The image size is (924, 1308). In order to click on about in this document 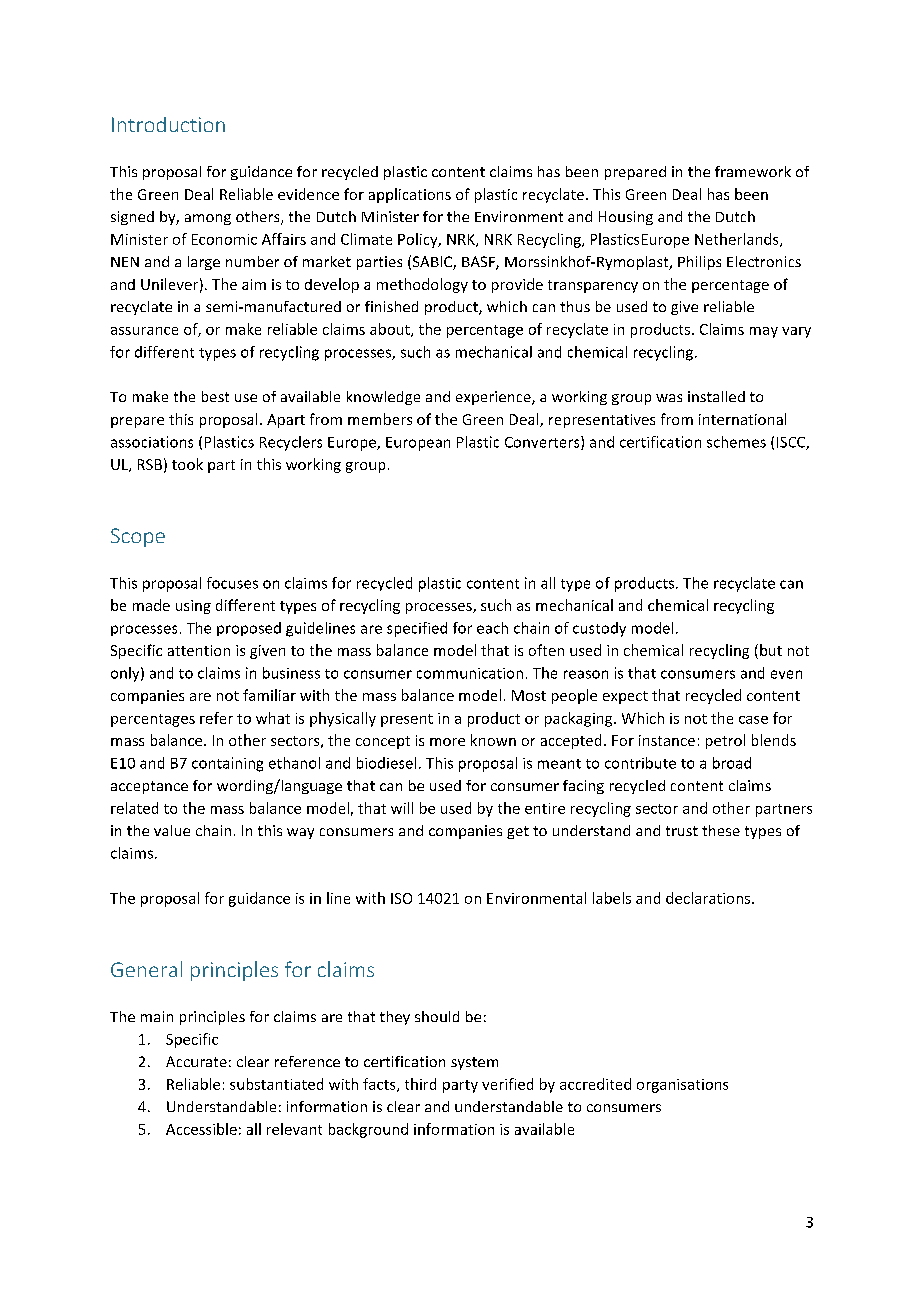, I will do `click(391, 330)`.
